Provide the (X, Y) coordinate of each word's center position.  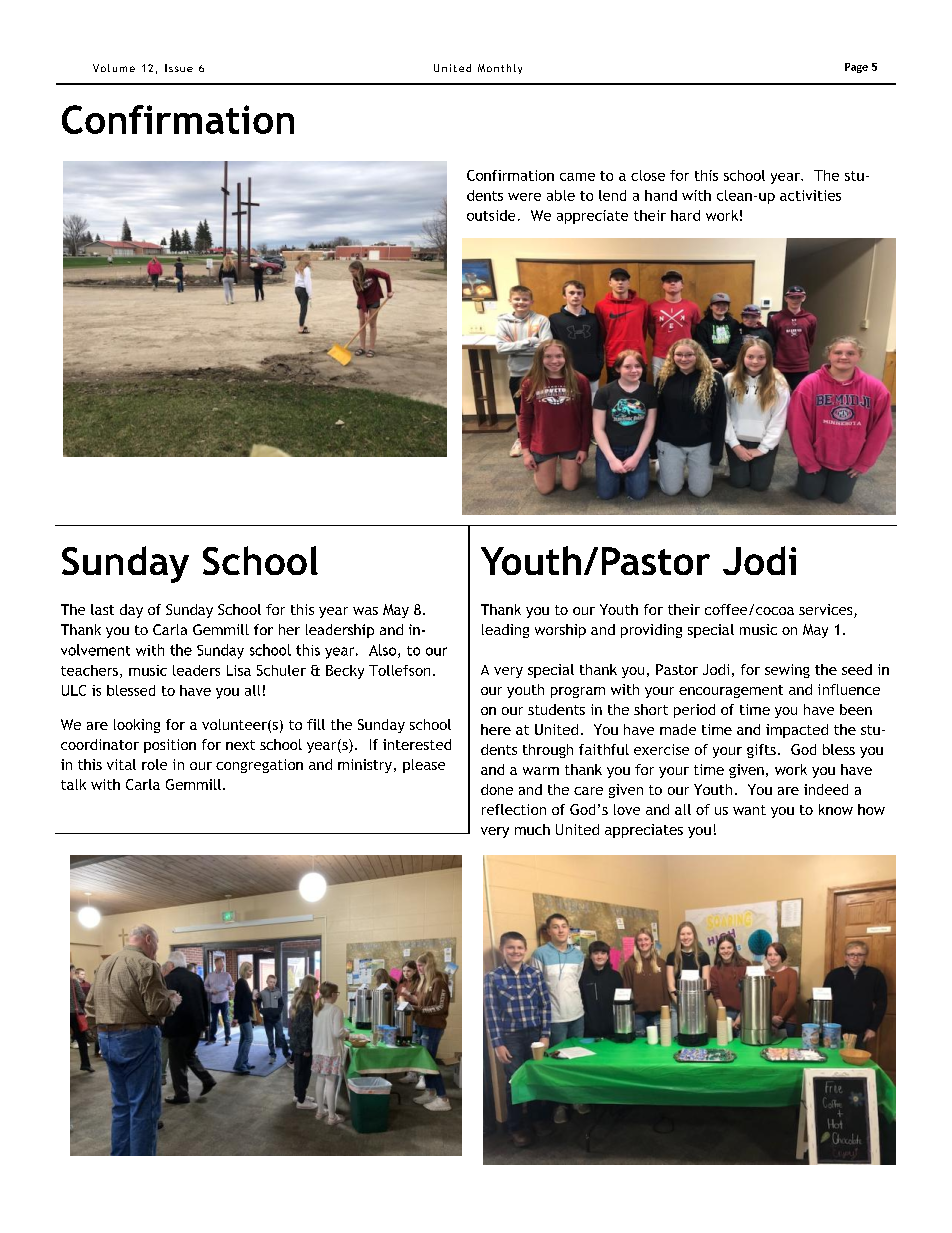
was (365, 611)
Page (856, 68)
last (102, 609)
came (577, 177)
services (827, 611)
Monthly (500, 69)
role (154, 764)
